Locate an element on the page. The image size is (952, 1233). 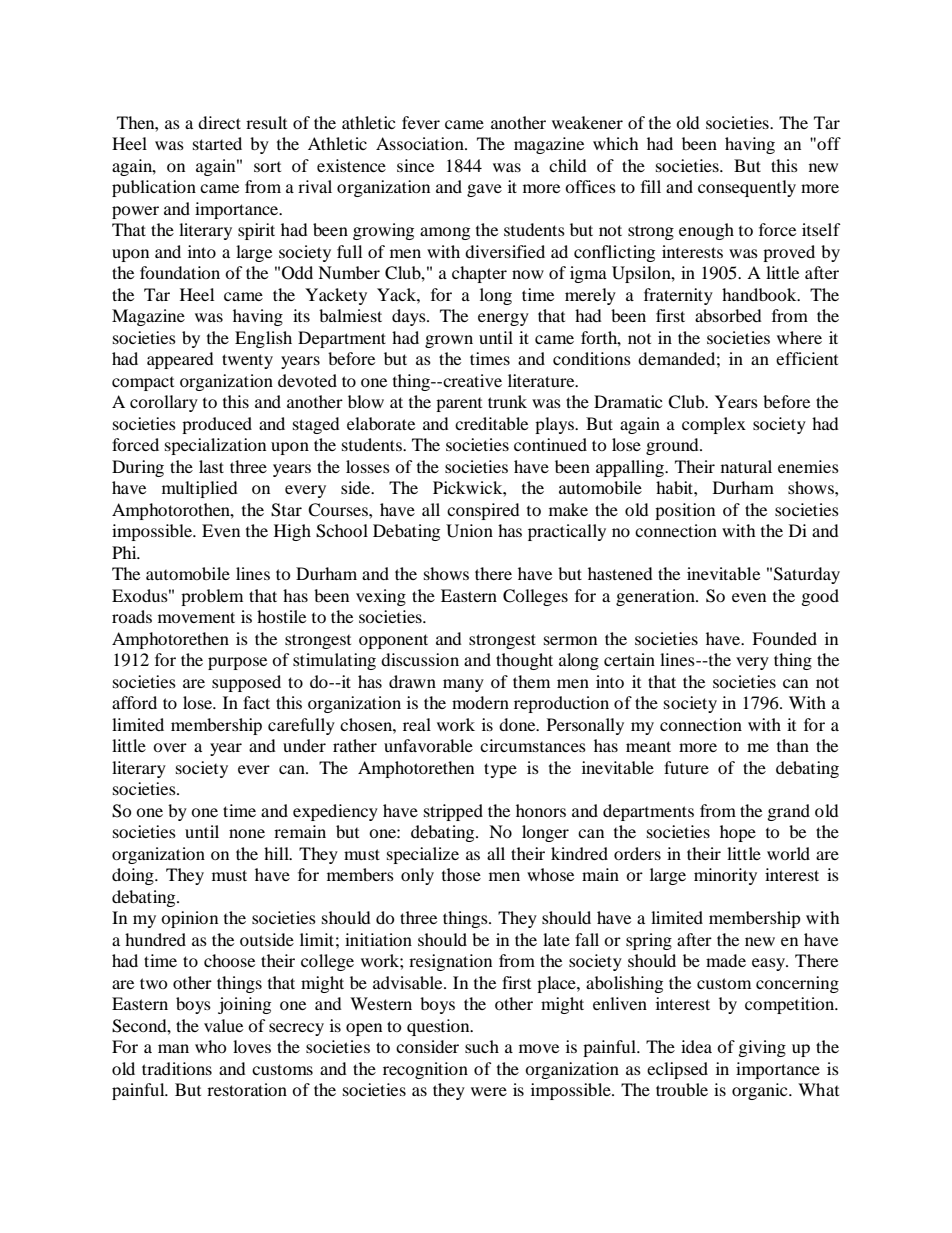
traditions is located at coordinates (177, 1068).
